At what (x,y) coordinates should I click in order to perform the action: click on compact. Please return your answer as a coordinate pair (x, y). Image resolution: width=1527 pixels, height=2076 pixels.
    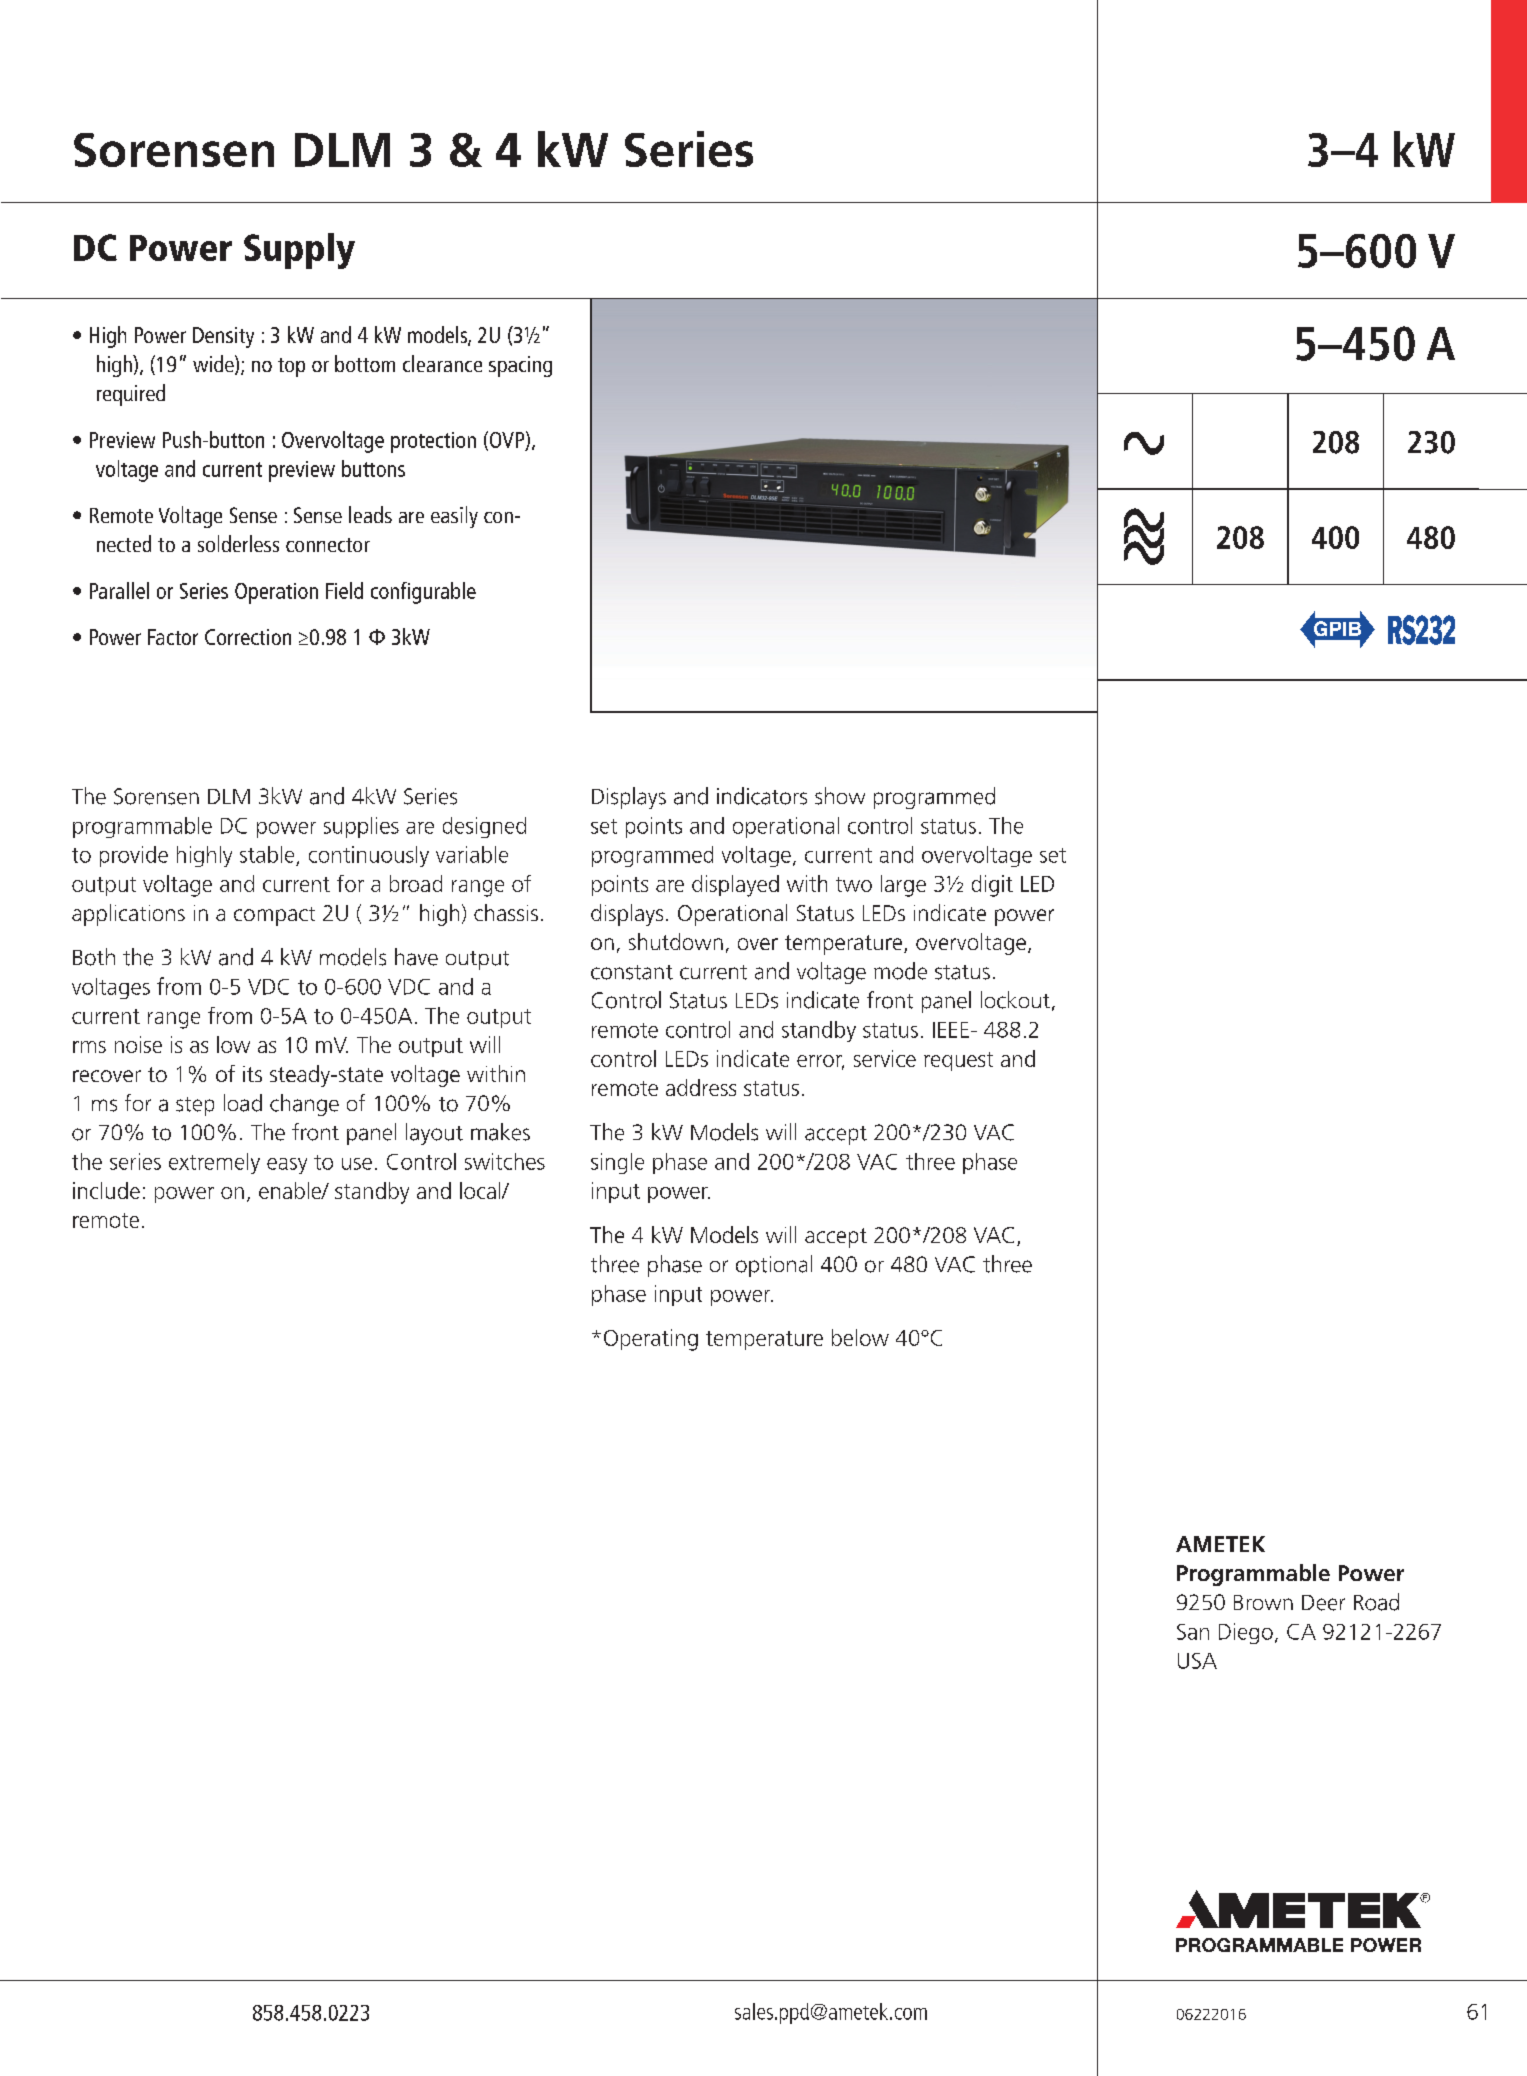
    Looking at the image, I should click on (274, 916).
